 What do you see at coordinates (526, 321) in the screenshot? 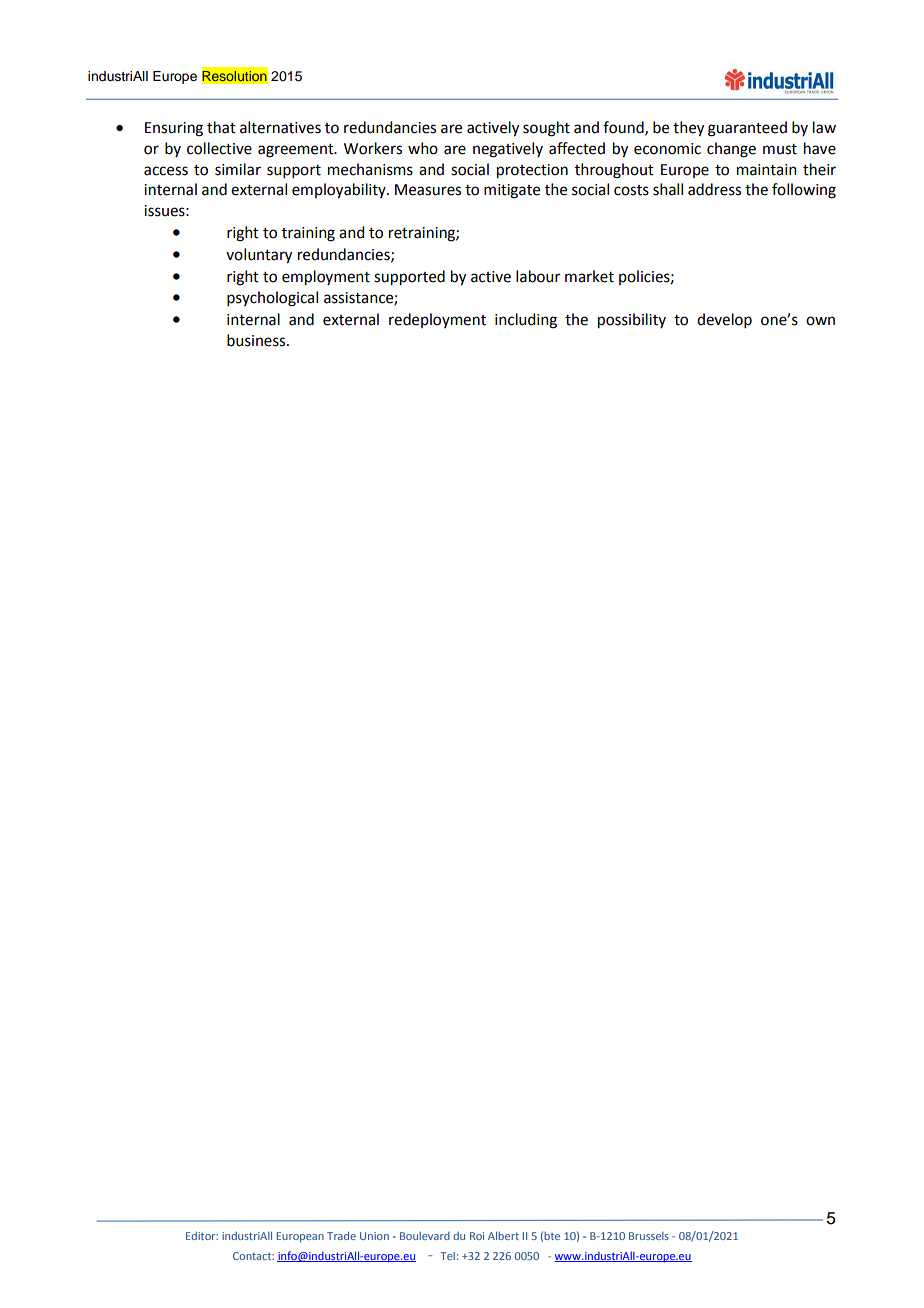
I see `including` at bounding box center [526, 321].
